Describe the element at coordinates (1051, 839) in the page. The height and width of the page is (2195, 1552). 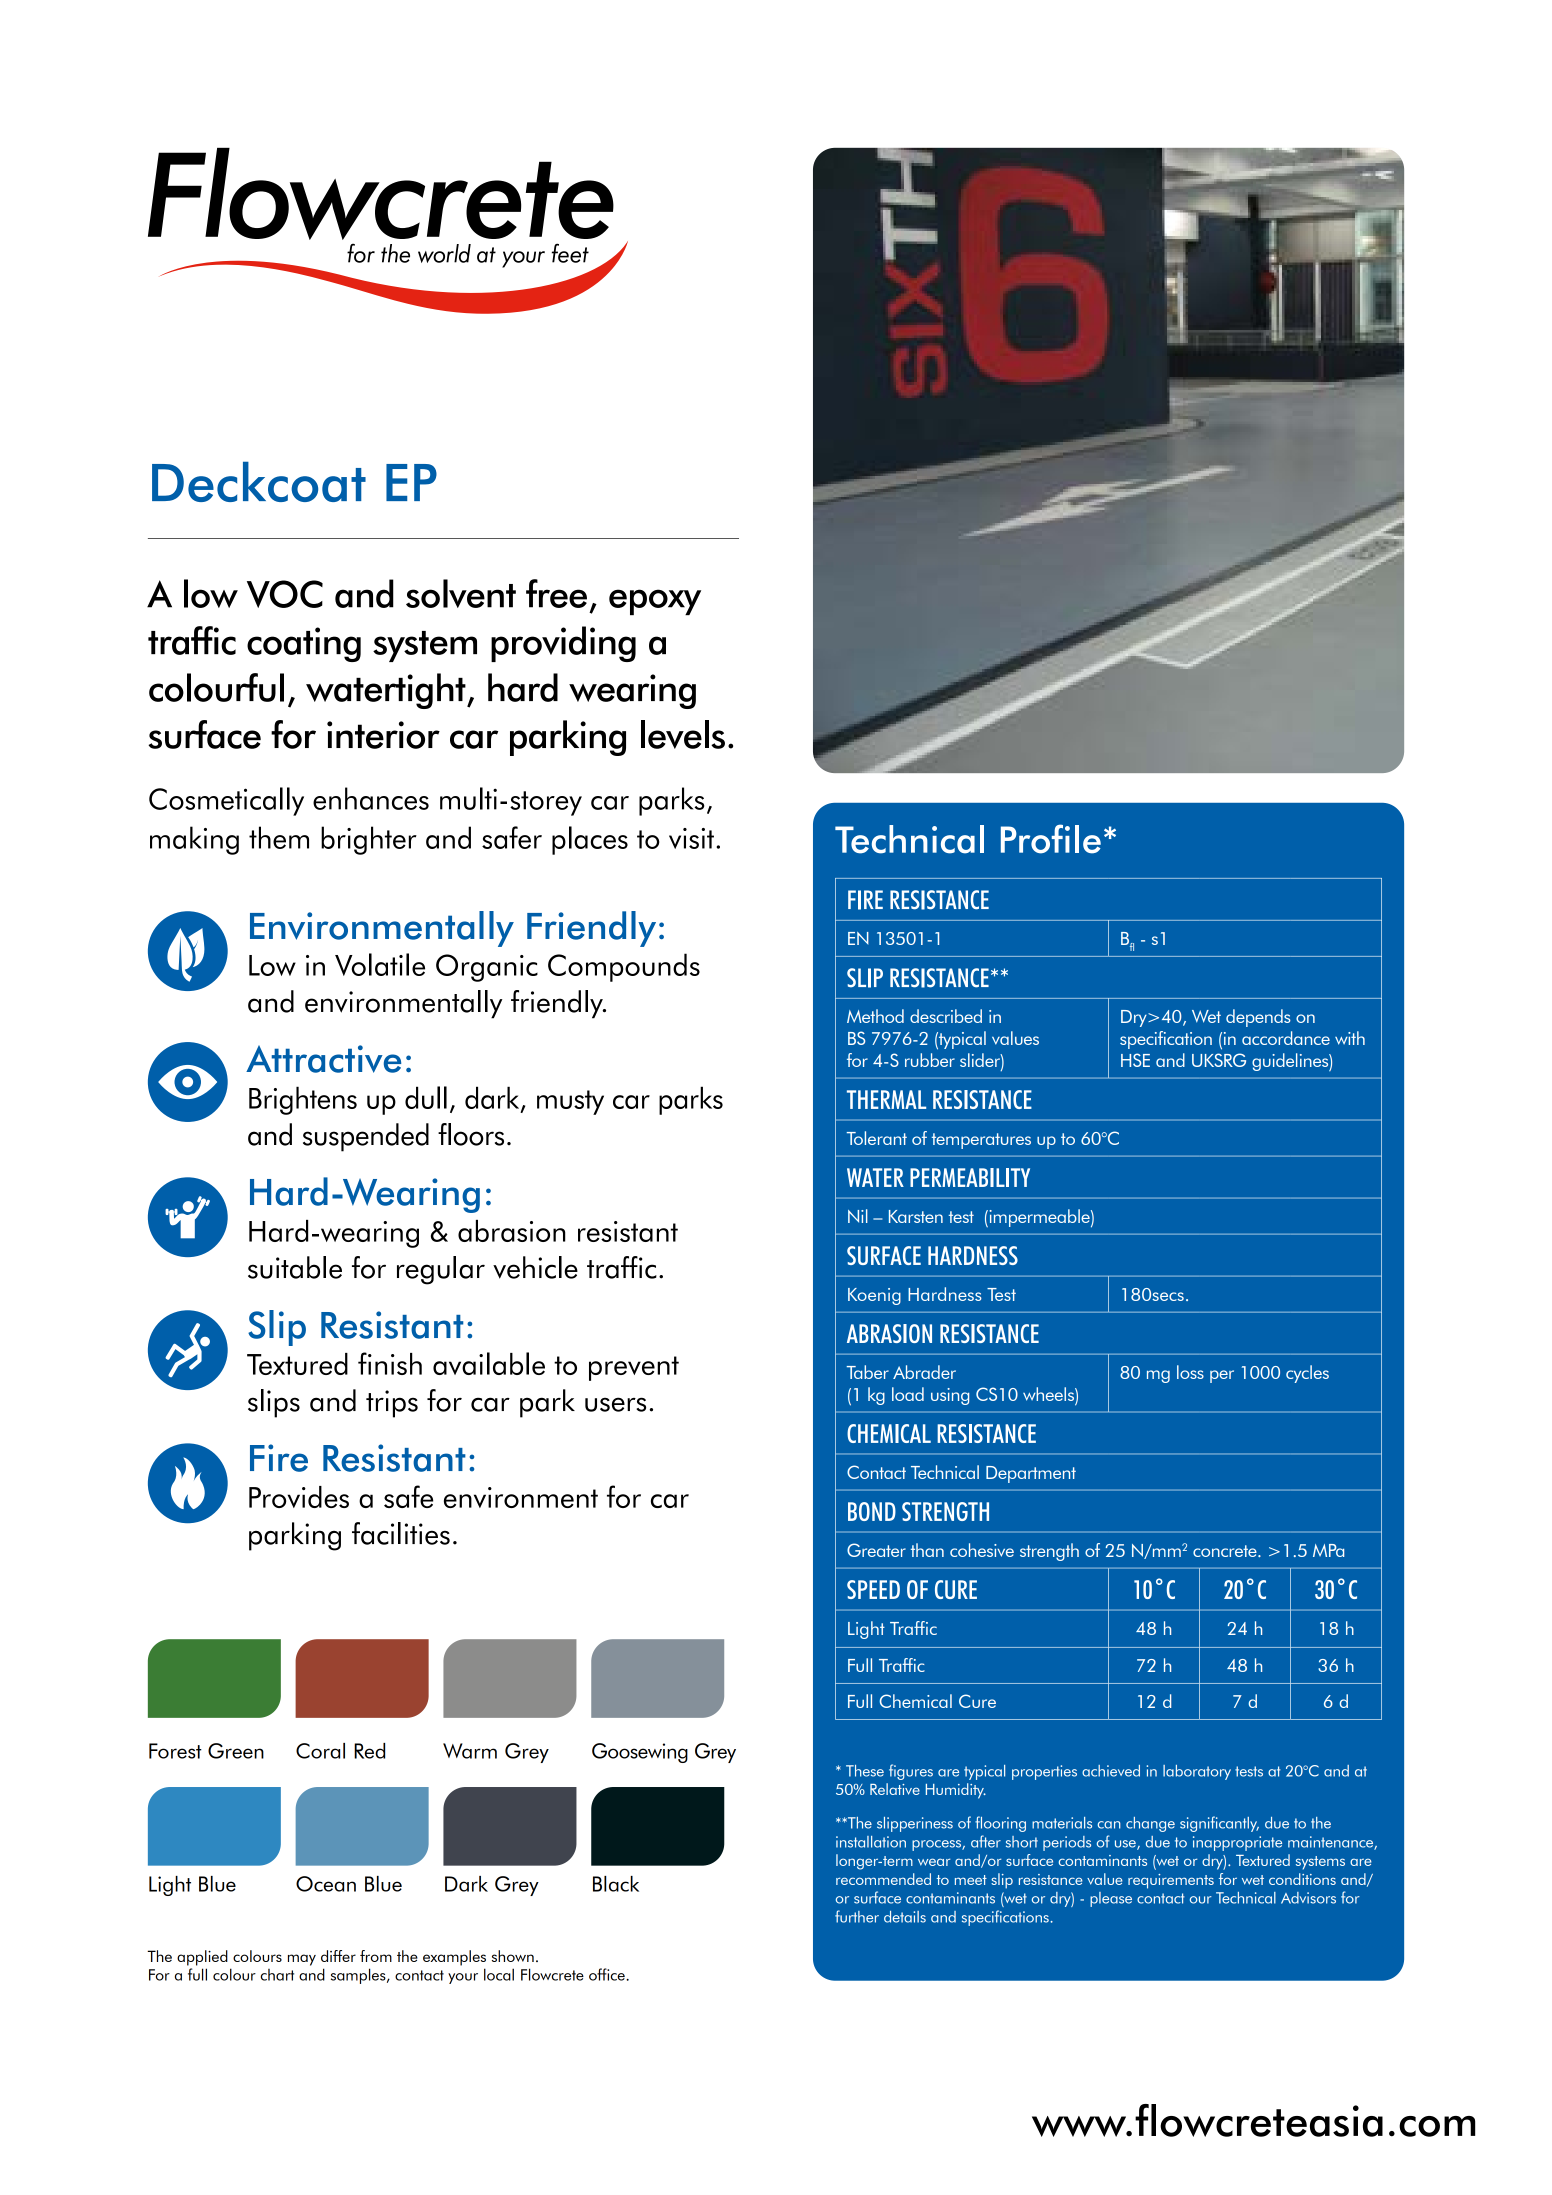
I see `Profile` at that location.
